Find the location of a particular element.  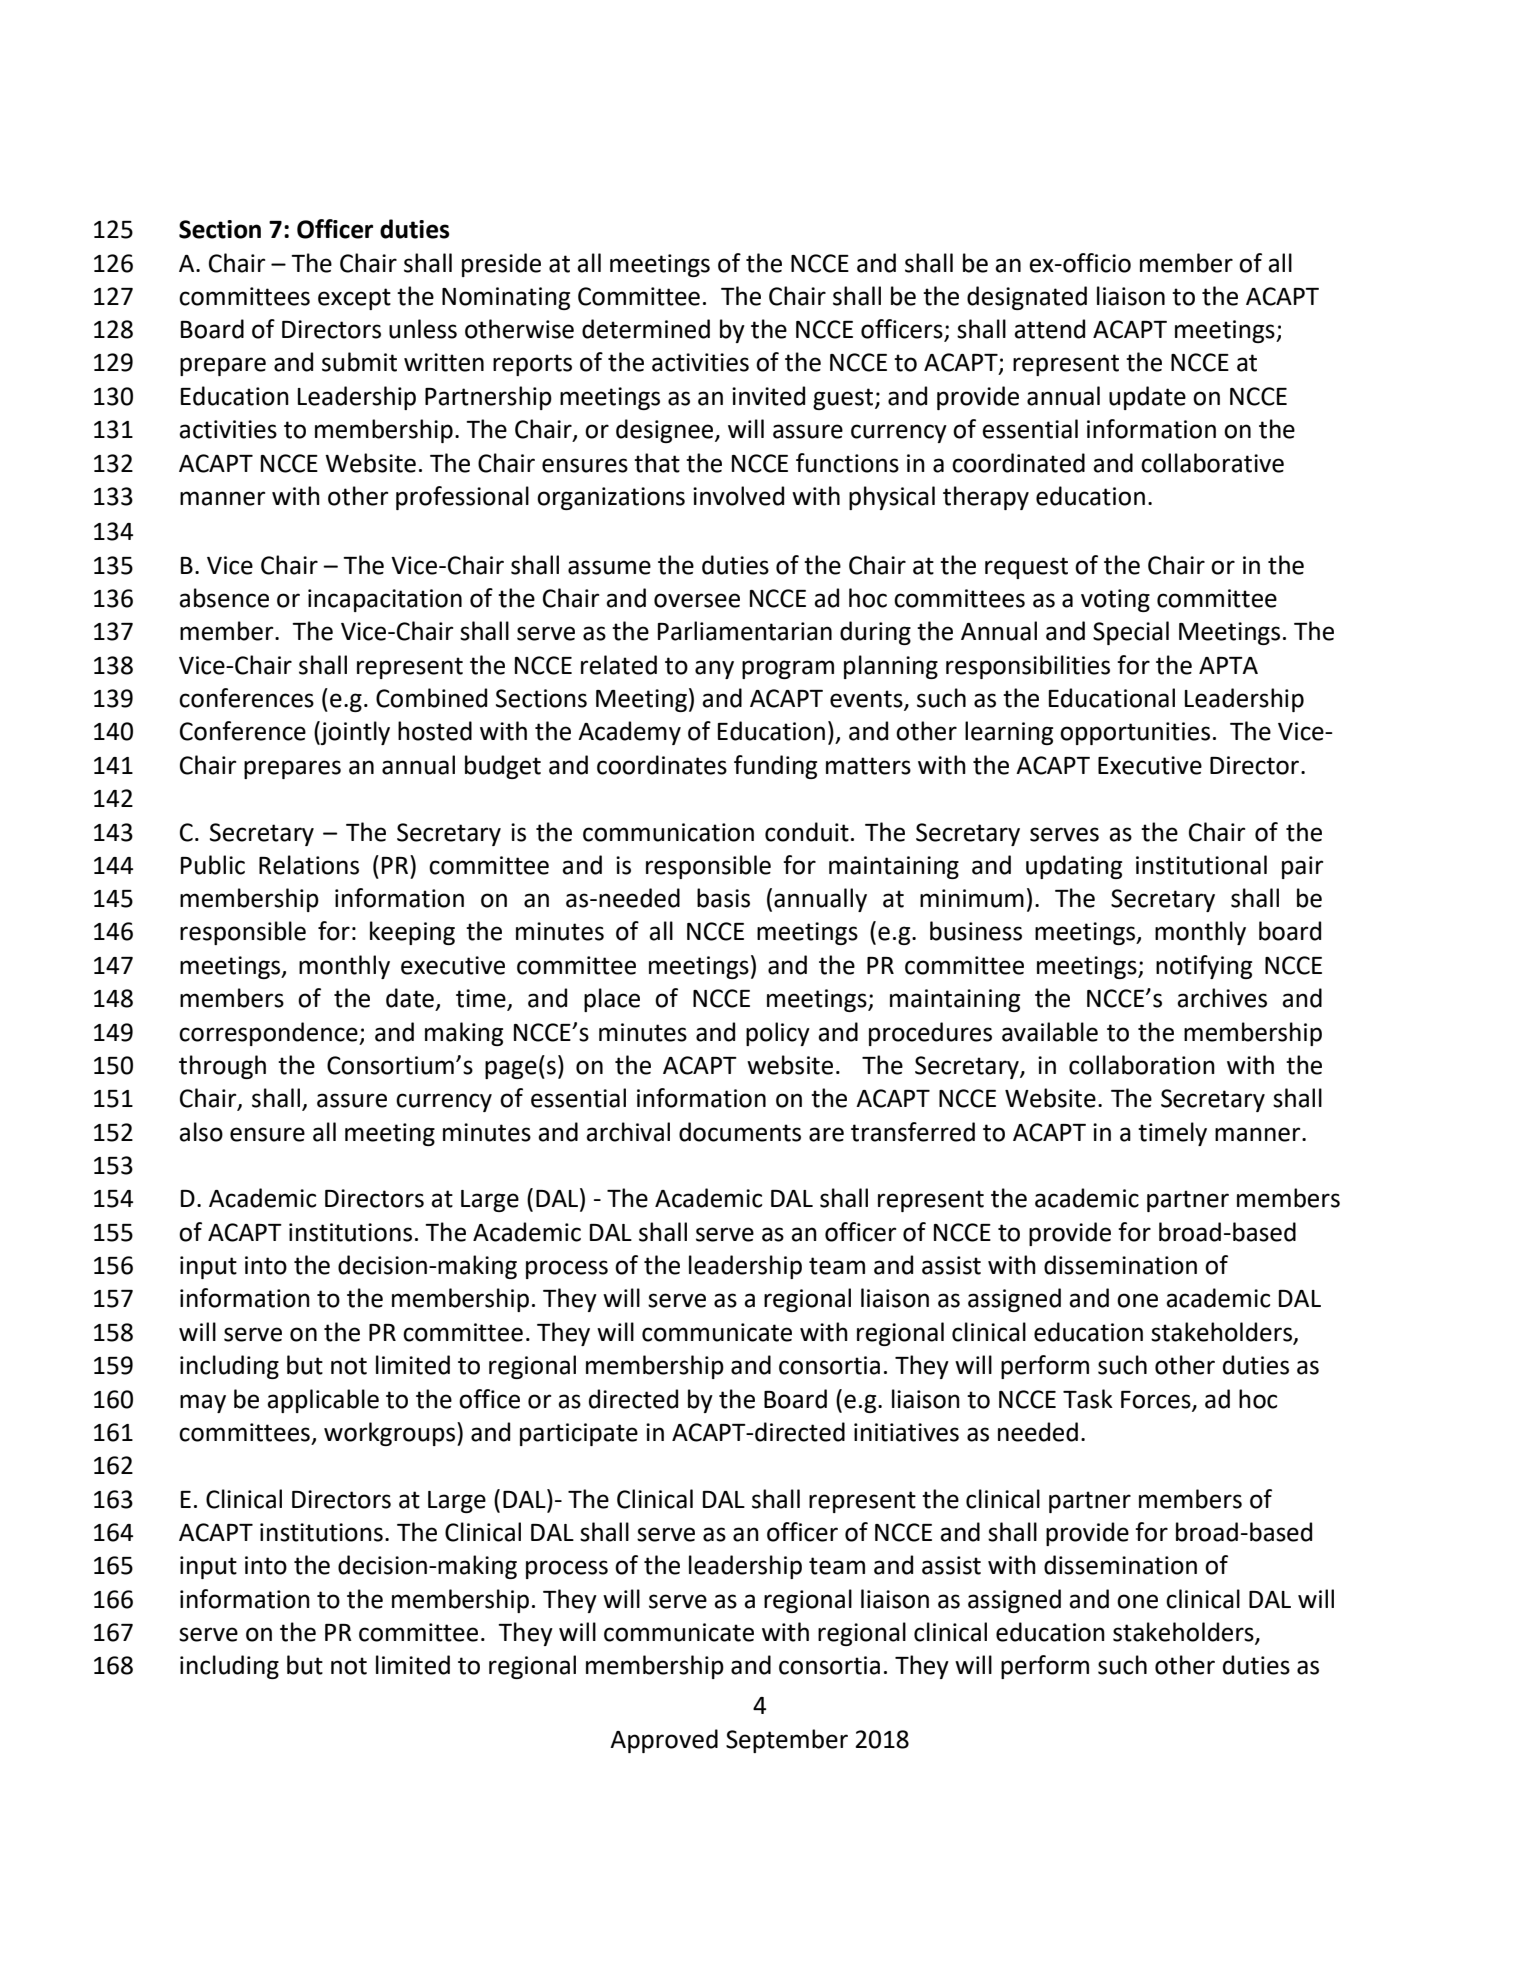

determined is located at coordinates (646, 329).
